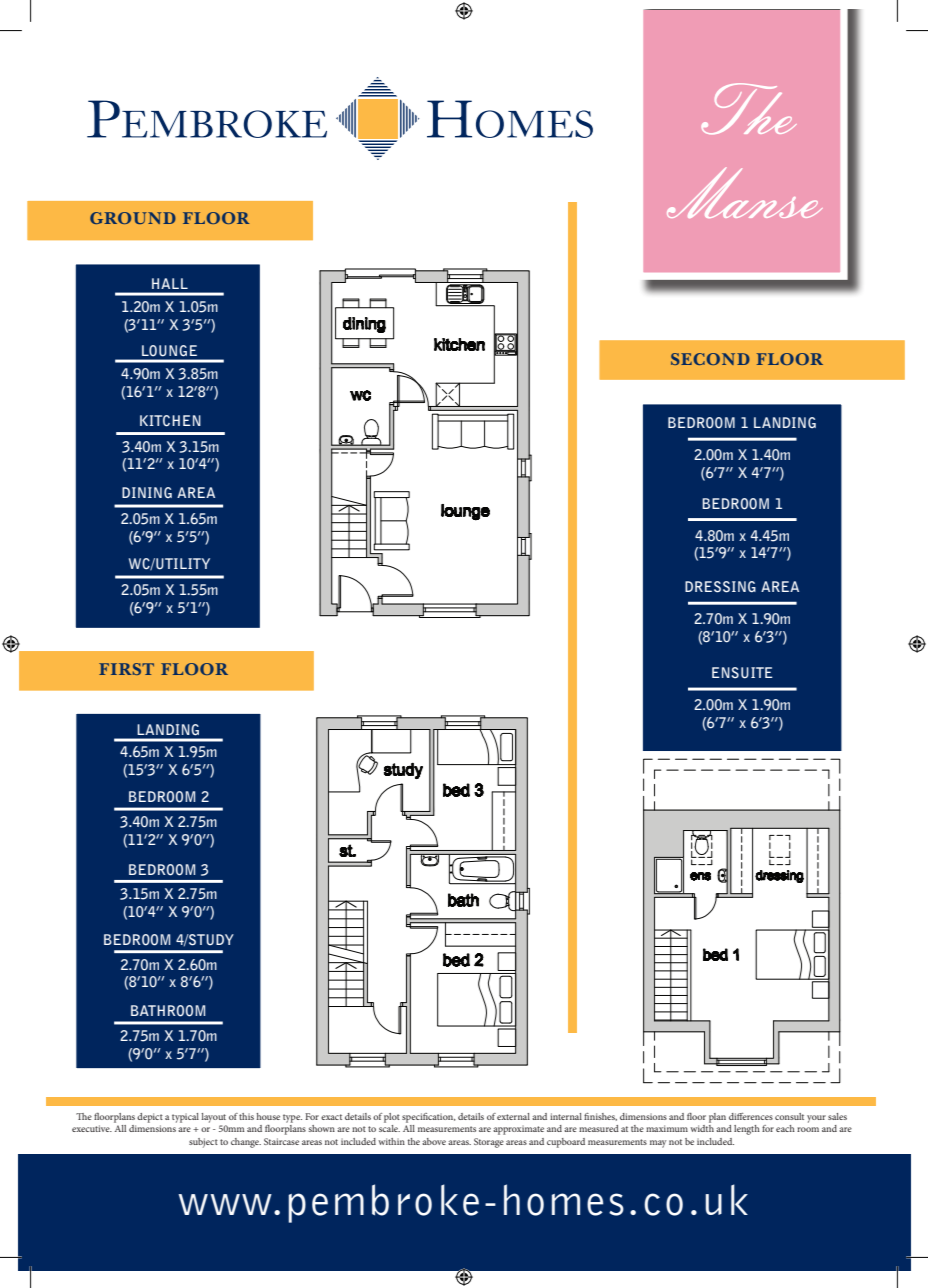  Describe the element at coordinates (710, 359) in the screenshot. I see `SECOND` at that location.
